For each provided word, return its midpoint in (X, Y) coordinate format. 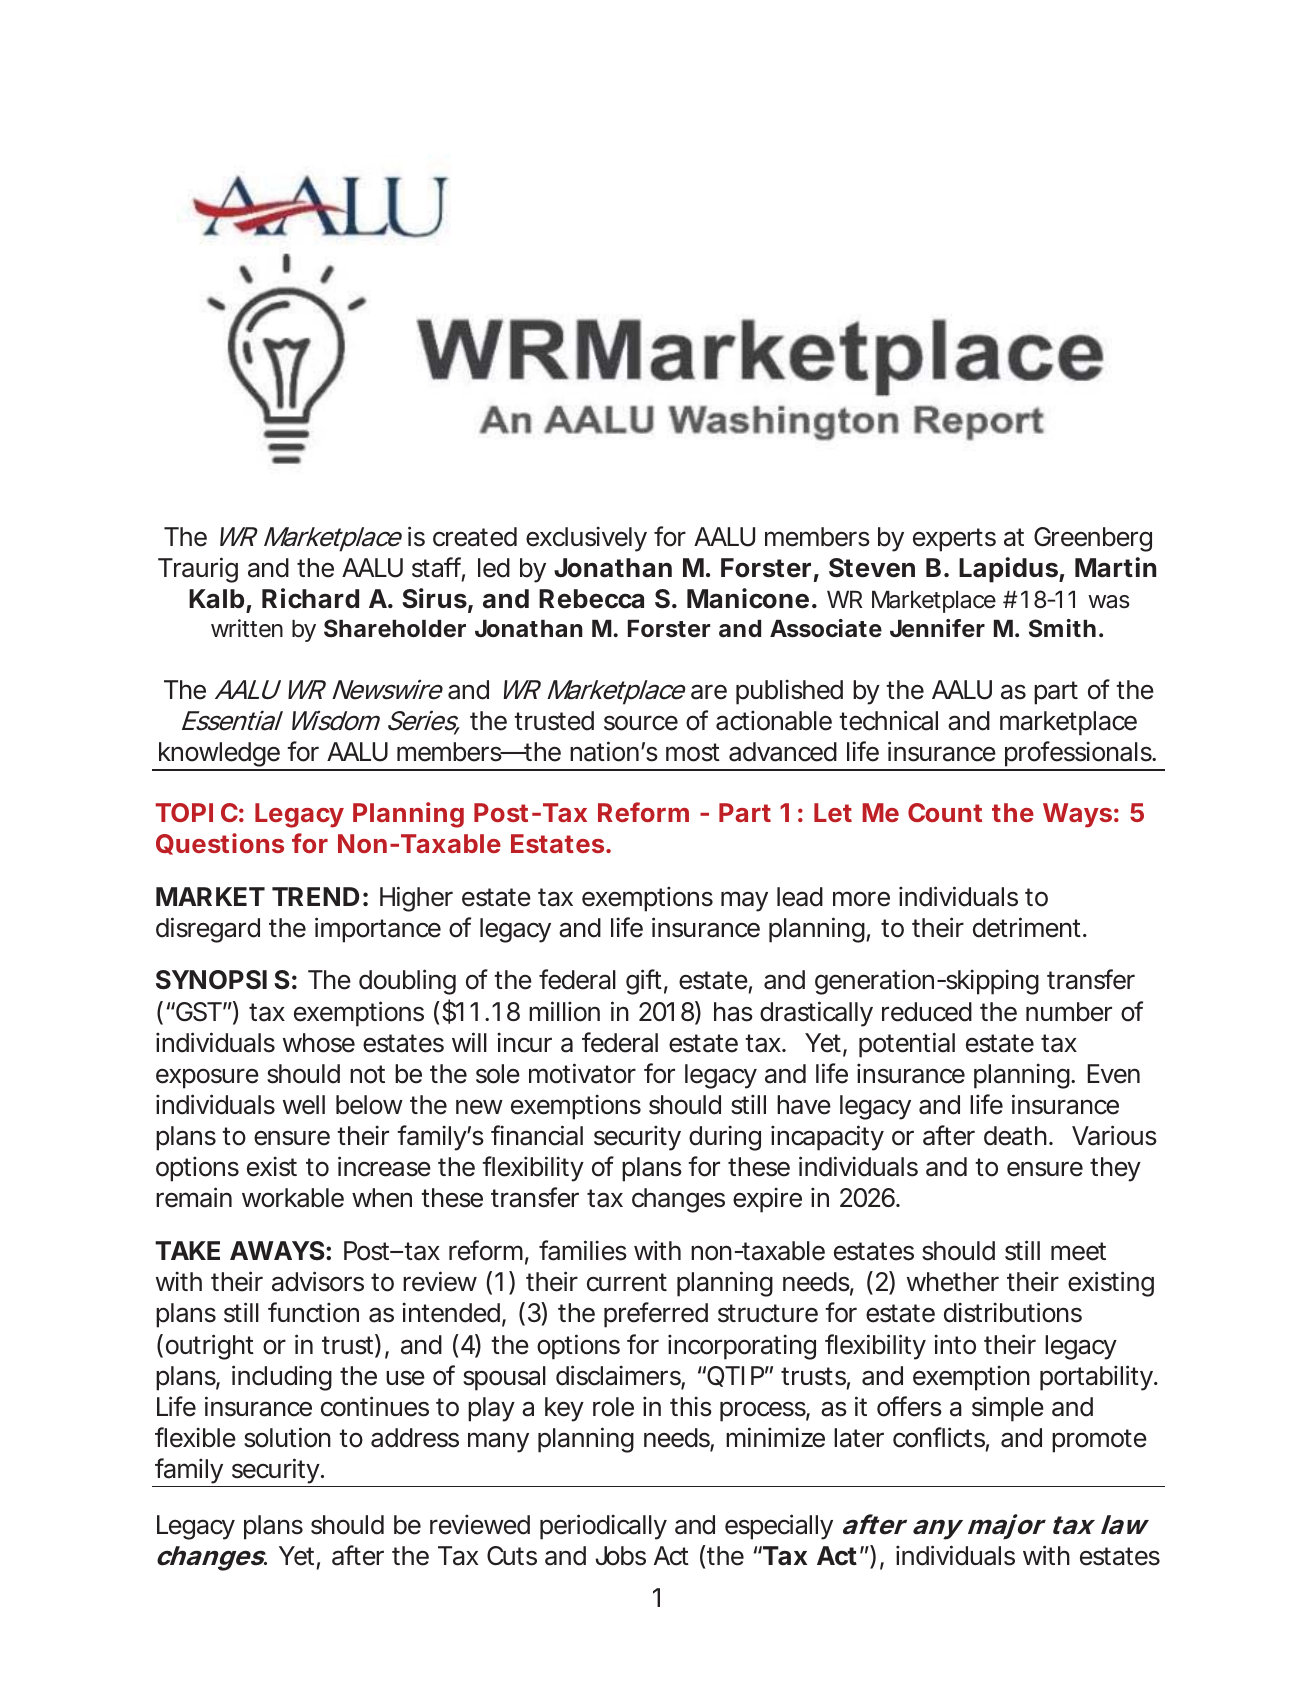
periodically (603, 1527)
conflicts (941, 1438)
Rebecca (591, 599)
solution (287, 1437)
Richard (310, 598)
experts (954, 540)
